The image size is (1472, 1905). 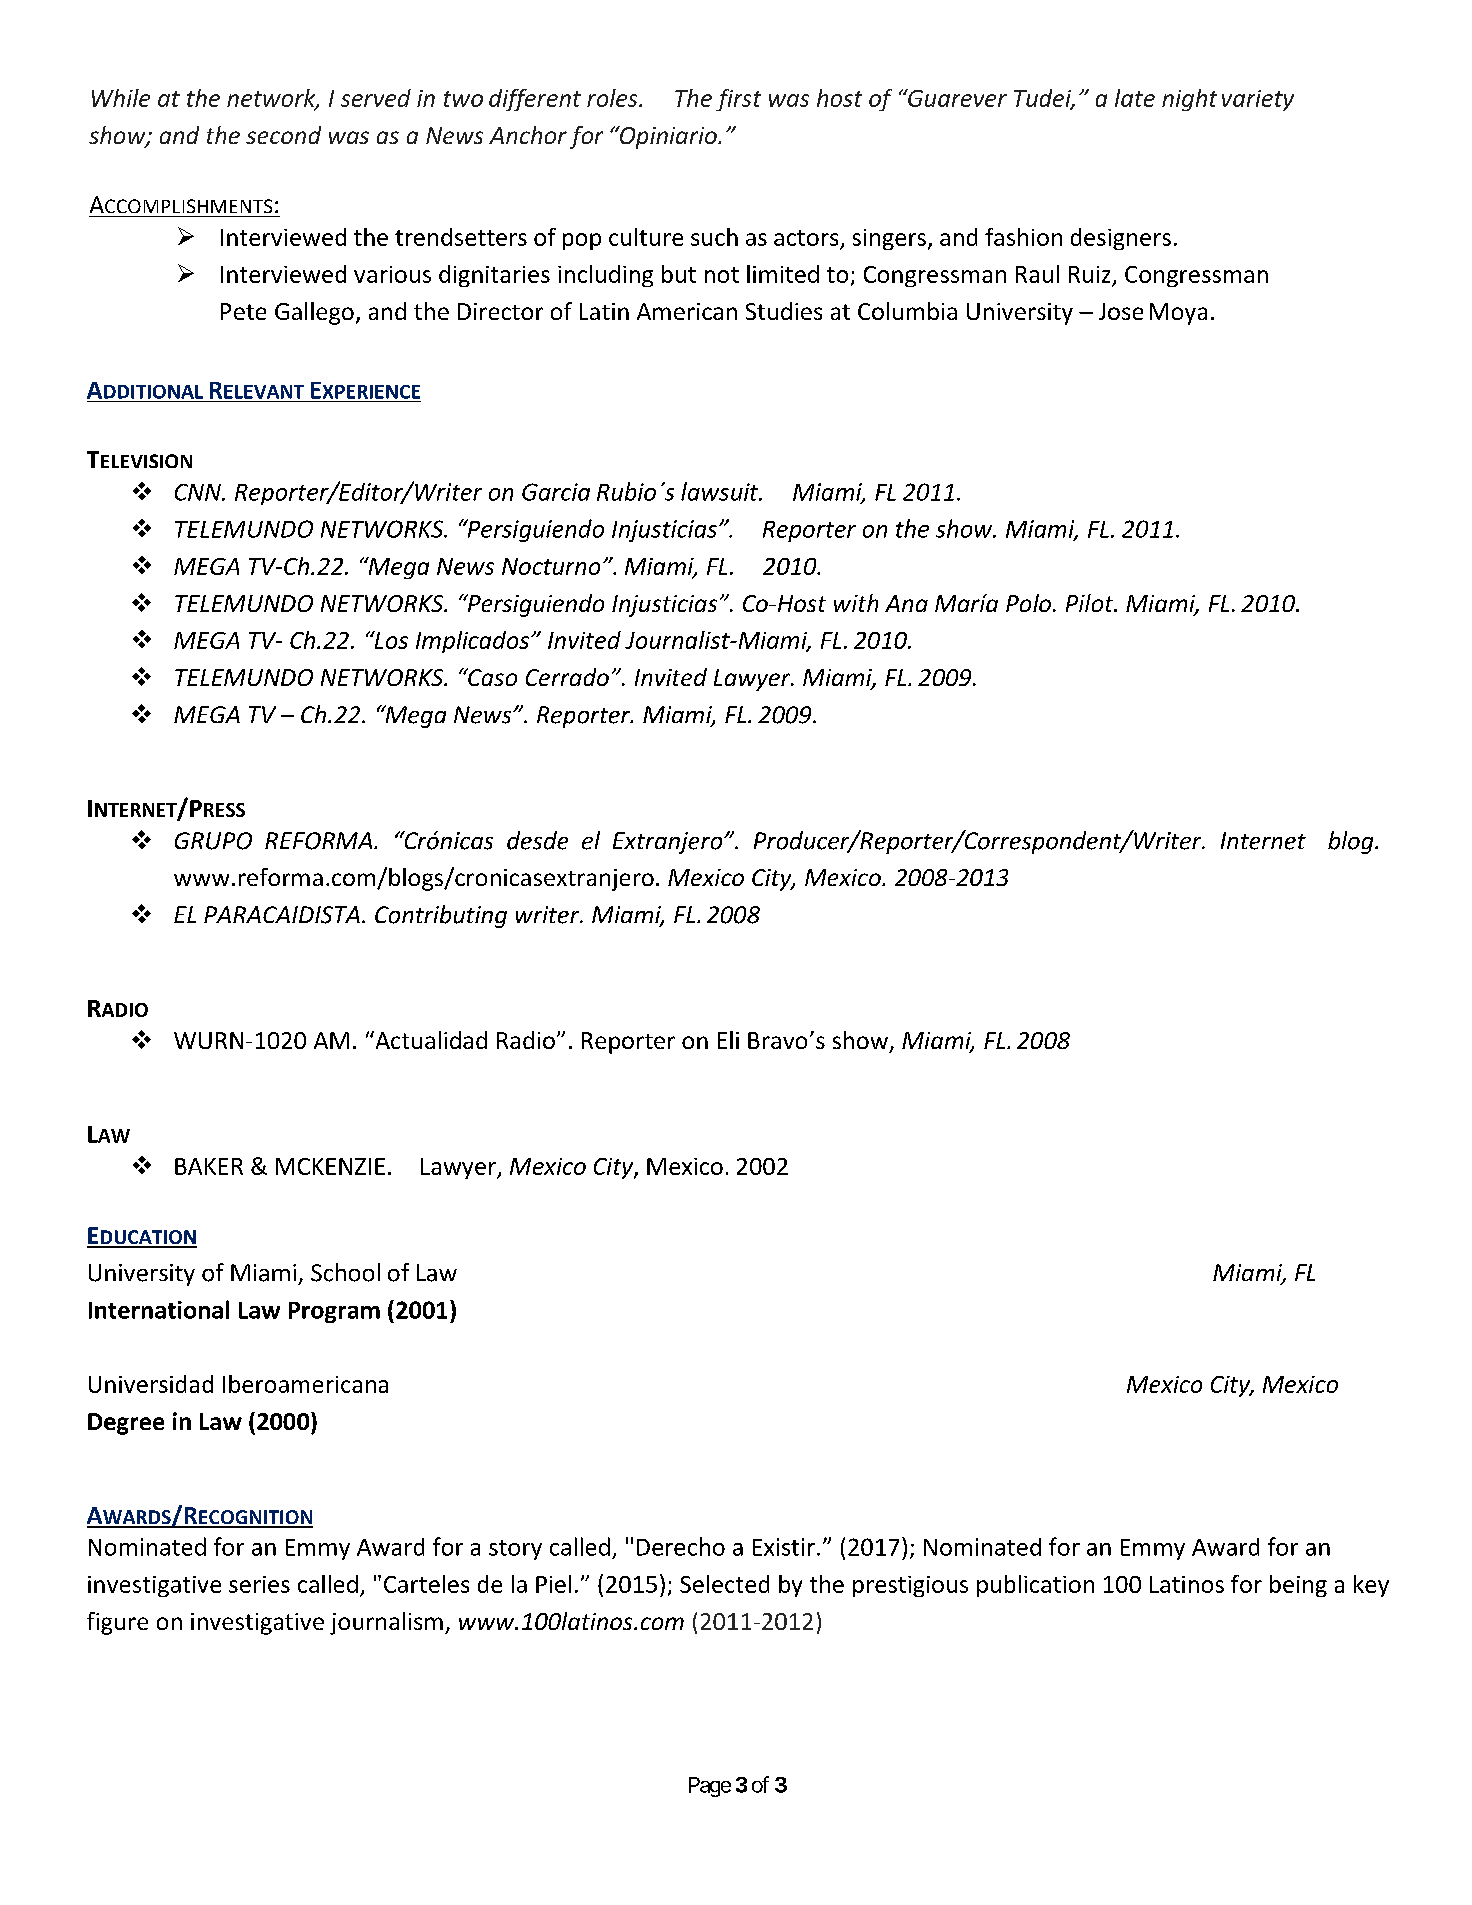 What do you see at coordinates (537, 840) in the screenshot?
I see `desde` at bounding box center [537, 840].
